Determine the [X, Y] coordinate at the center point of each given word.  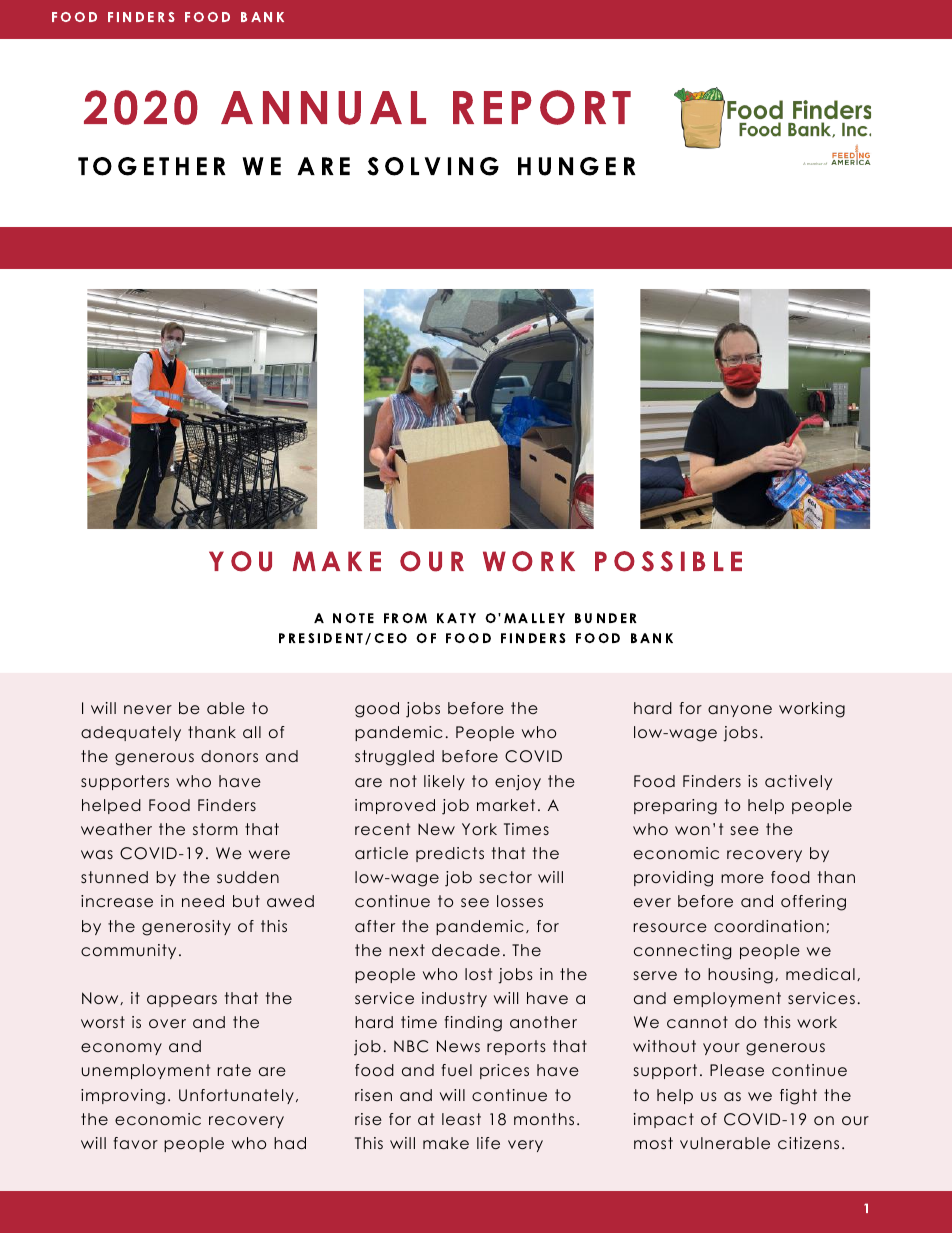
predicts [450, 854]
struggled [394, 758]
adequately [131, 733]
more [742, 878]
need [203, 901]
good [377, 710]
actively [798, 782]
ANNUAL [323, 108]
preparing [675, 807]
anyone [740, 711]
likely [444, 782]
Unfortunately [236, 1096]
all [252, 732]
